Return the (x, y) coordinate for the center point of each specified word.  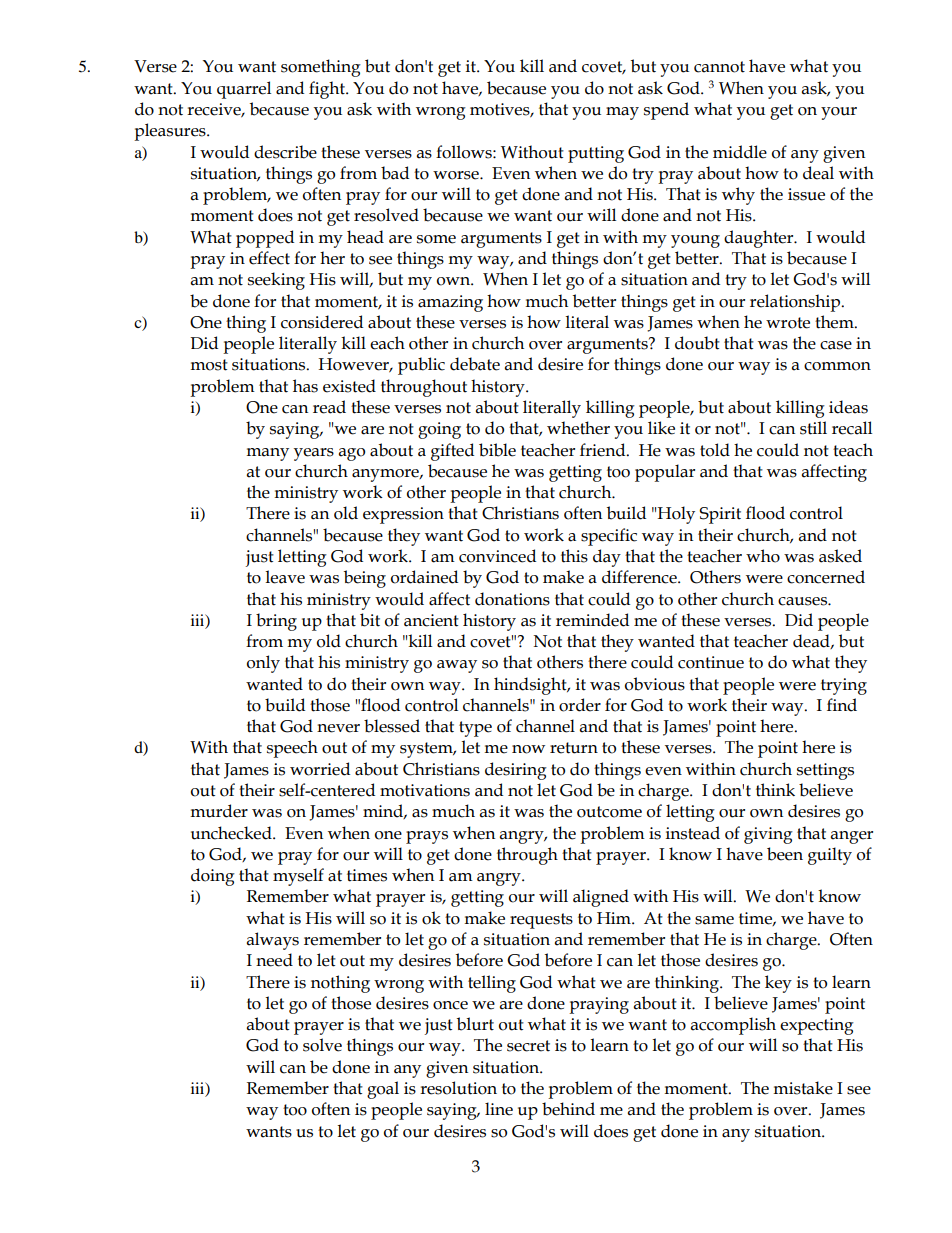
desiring (516, 771)
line (499, 1109)
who (763, 556)
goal (383, 1090)
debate (475, 364)
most (209, 365)
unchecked (232, 833)
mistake (803, 1088)
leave (285, 577)
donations (512, 599)
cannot (719, 67)
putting (596, 154)
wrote (788, 323)
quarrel (244, 90)
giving (768, 835)
